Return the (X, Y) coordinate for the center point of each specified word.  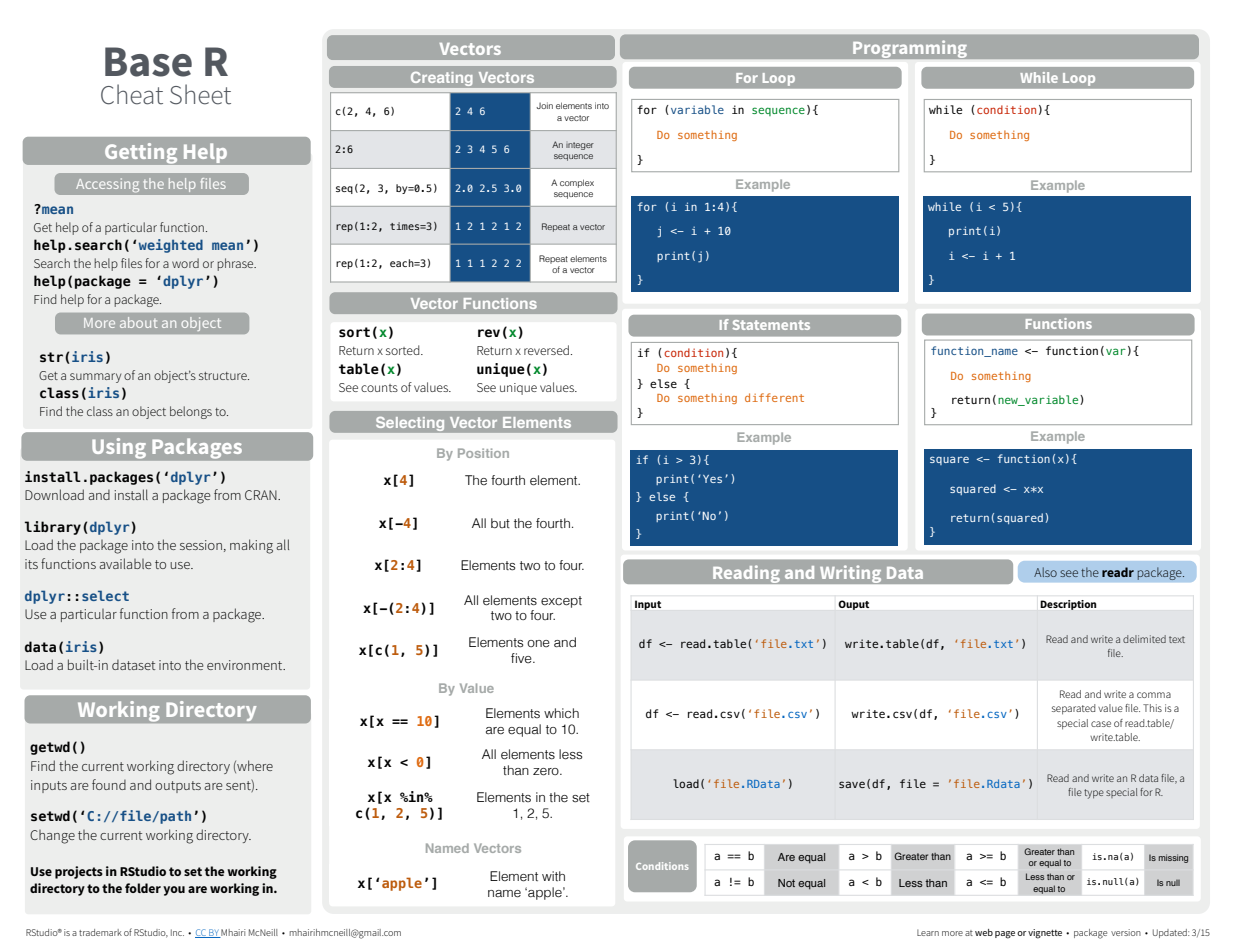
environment (246, 665)
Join (544, 105)
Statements (771, 325)
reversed (546, 350)
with (553, 876)
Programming (910, 49)
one (538, 643)
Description (1068, 605)
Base (148, 62)
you (174, 891)
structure (224, 376)
